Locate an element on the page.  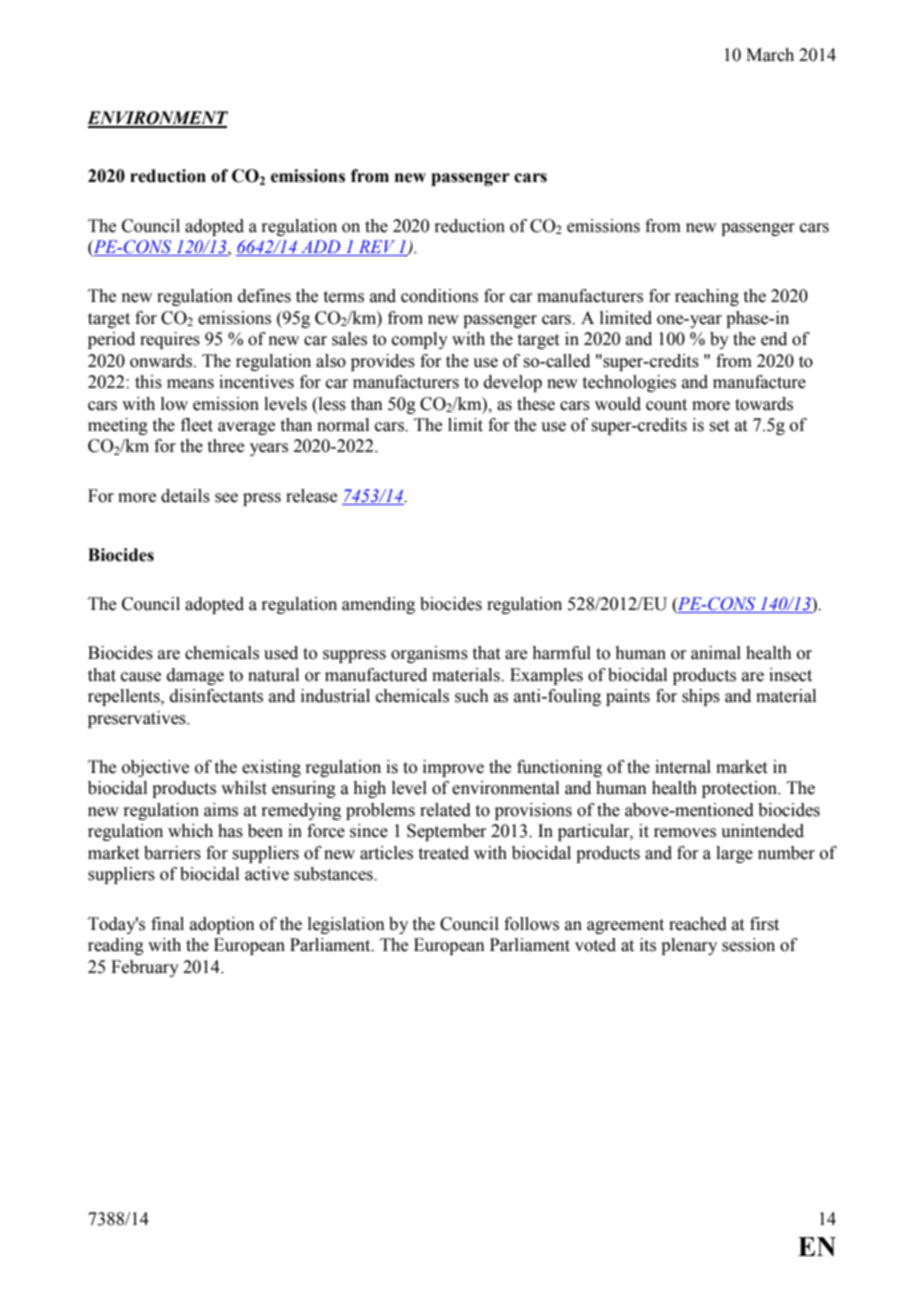
set is located at coordinates (719, 426).
